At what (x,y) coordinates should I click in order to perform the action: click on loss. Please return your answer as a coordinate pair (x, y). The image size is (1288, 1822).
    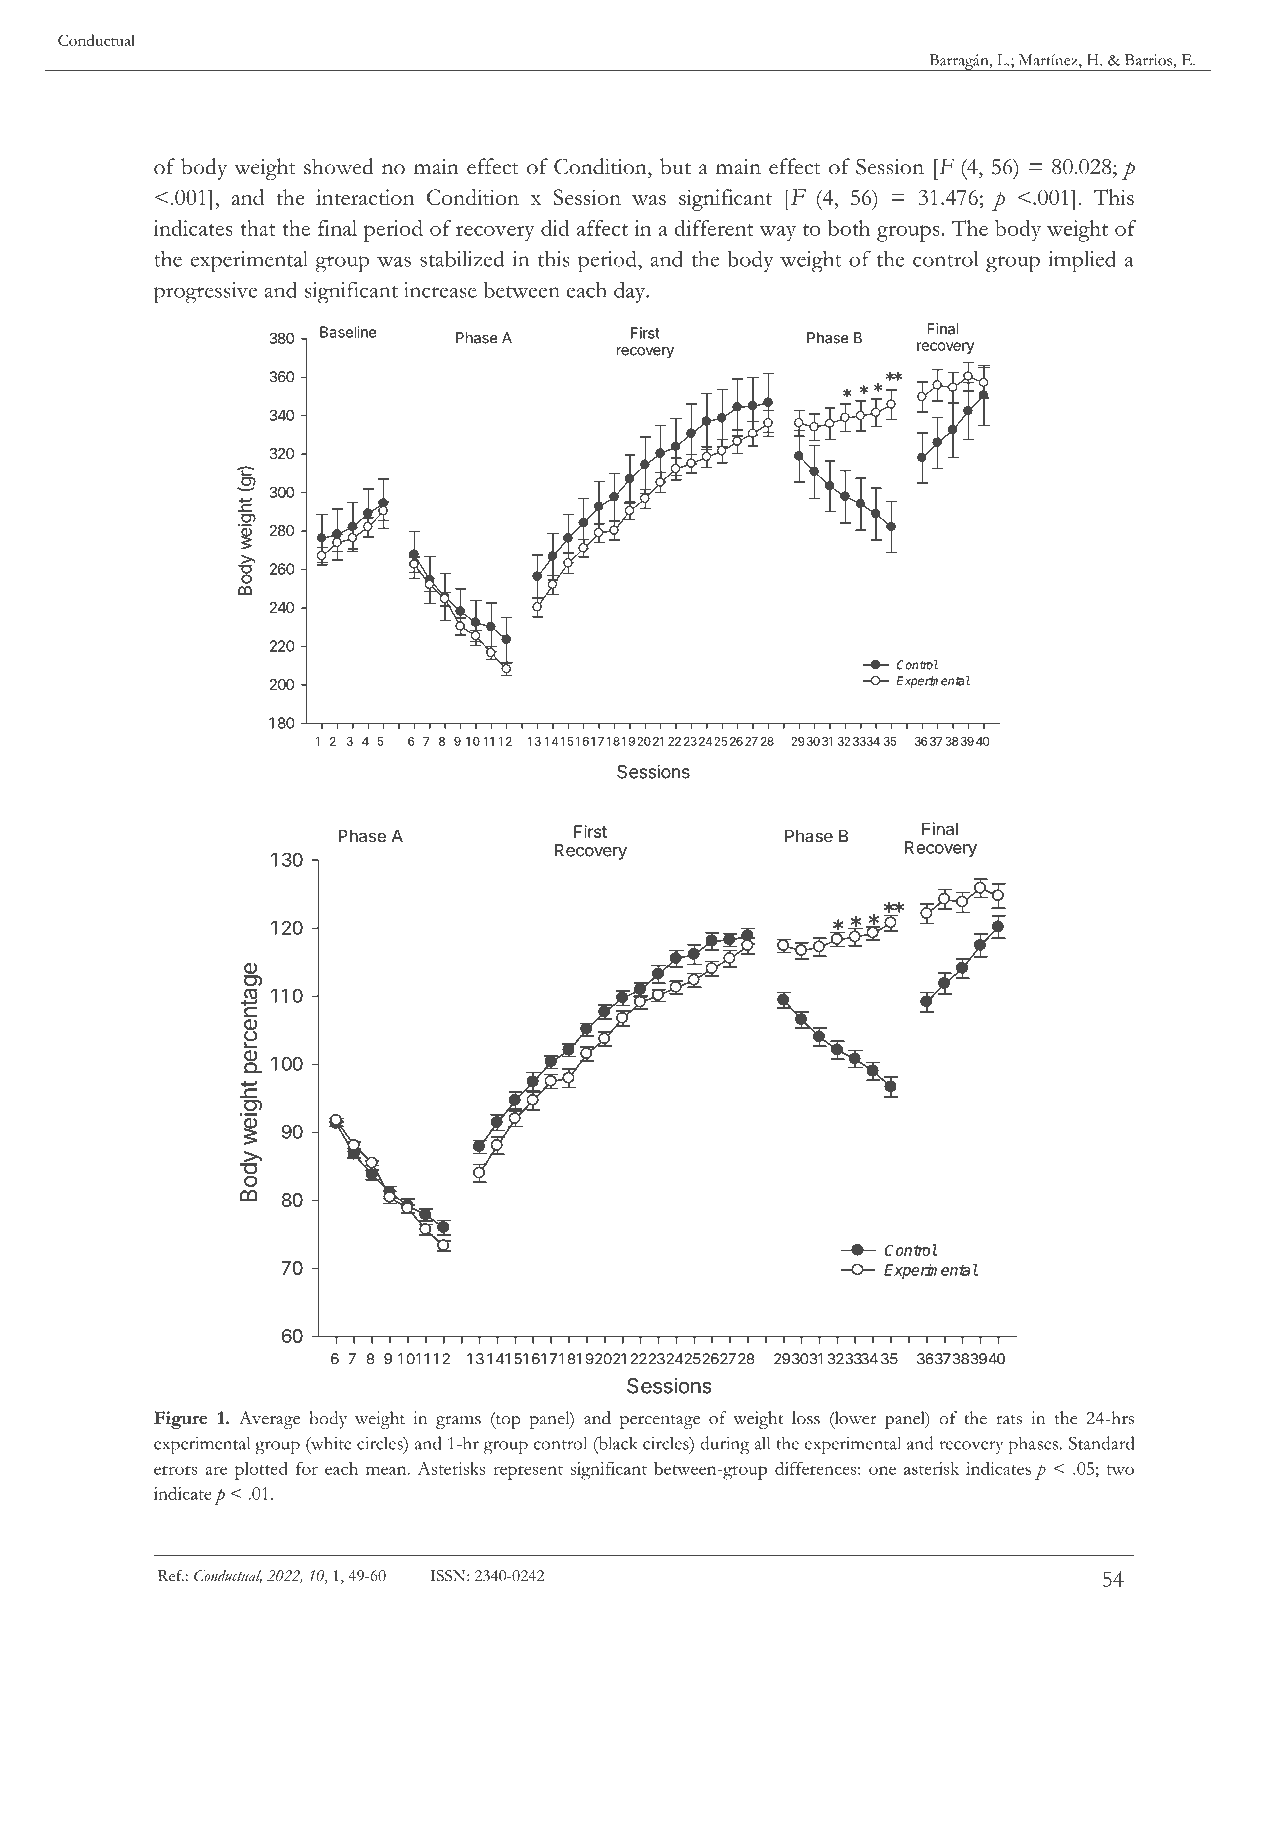
    Looking at the image, I should click on (806, 1418).
